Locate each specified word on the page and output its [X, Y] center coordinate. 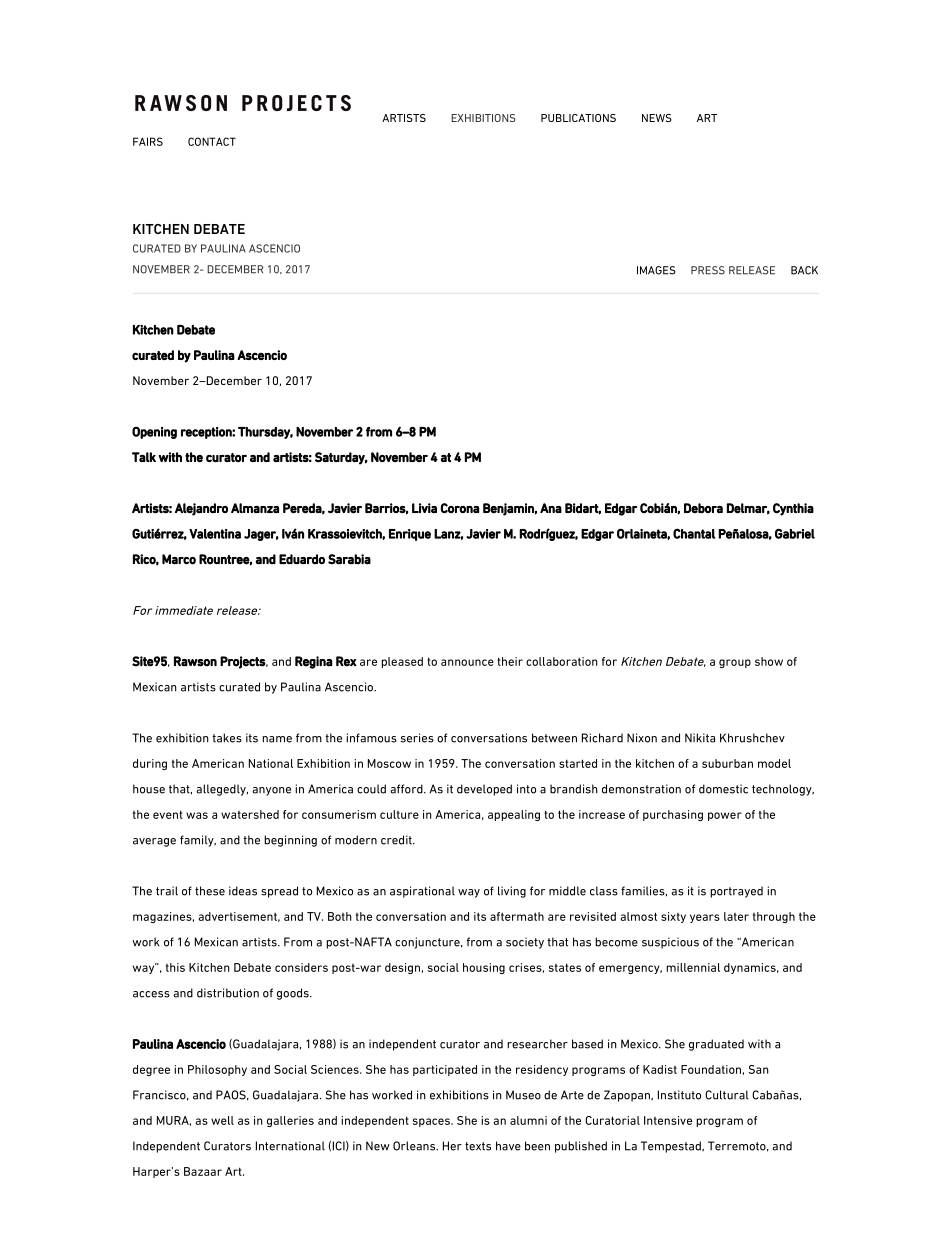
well [222, 1120]
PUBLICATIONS [578, 118]
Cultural [727, 1095]
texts [478, 1146]
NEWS [657, 118]
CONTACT [212, 141]
